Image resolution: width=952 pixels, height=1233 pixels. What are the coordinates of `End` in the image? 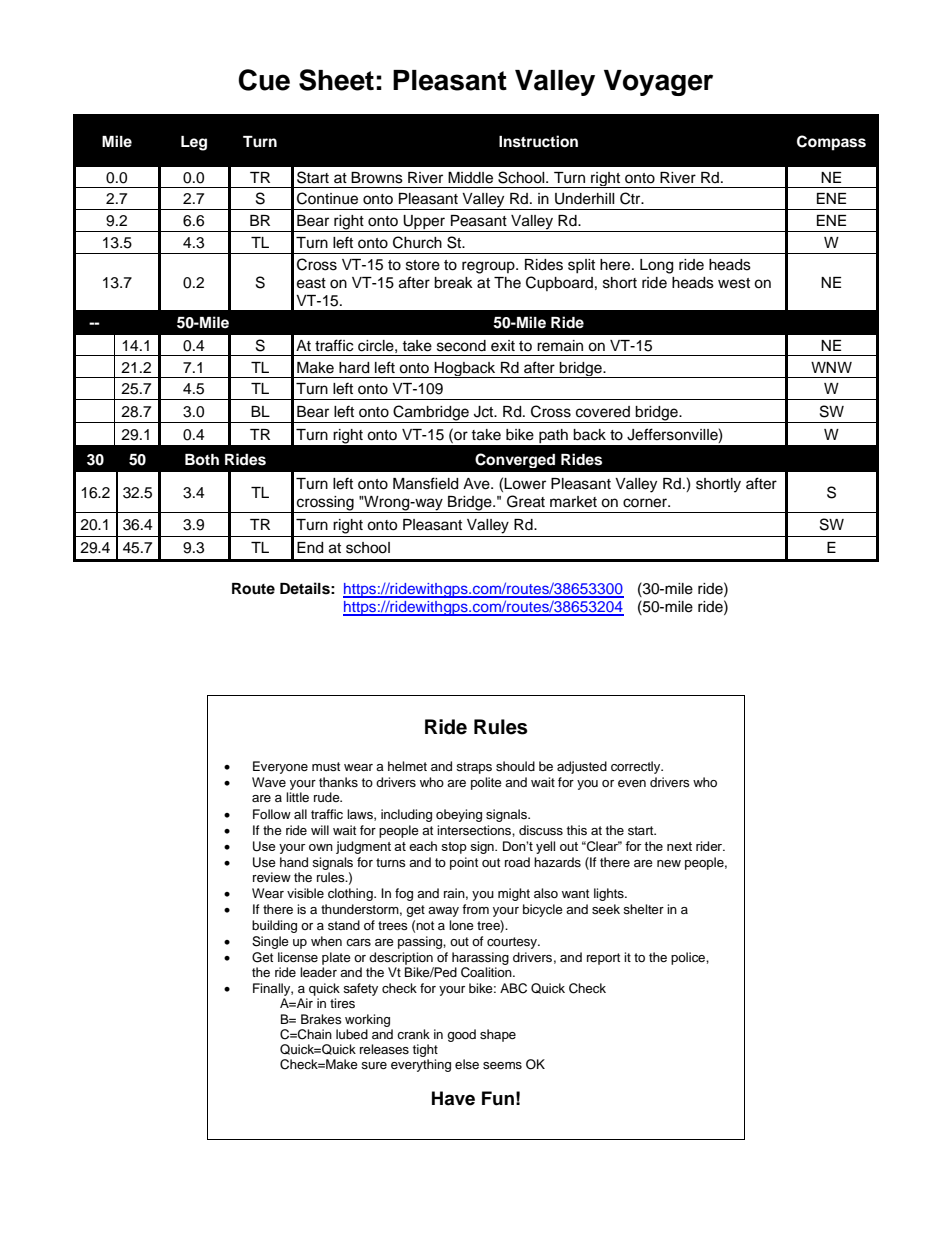 It's located at (310, 548).
